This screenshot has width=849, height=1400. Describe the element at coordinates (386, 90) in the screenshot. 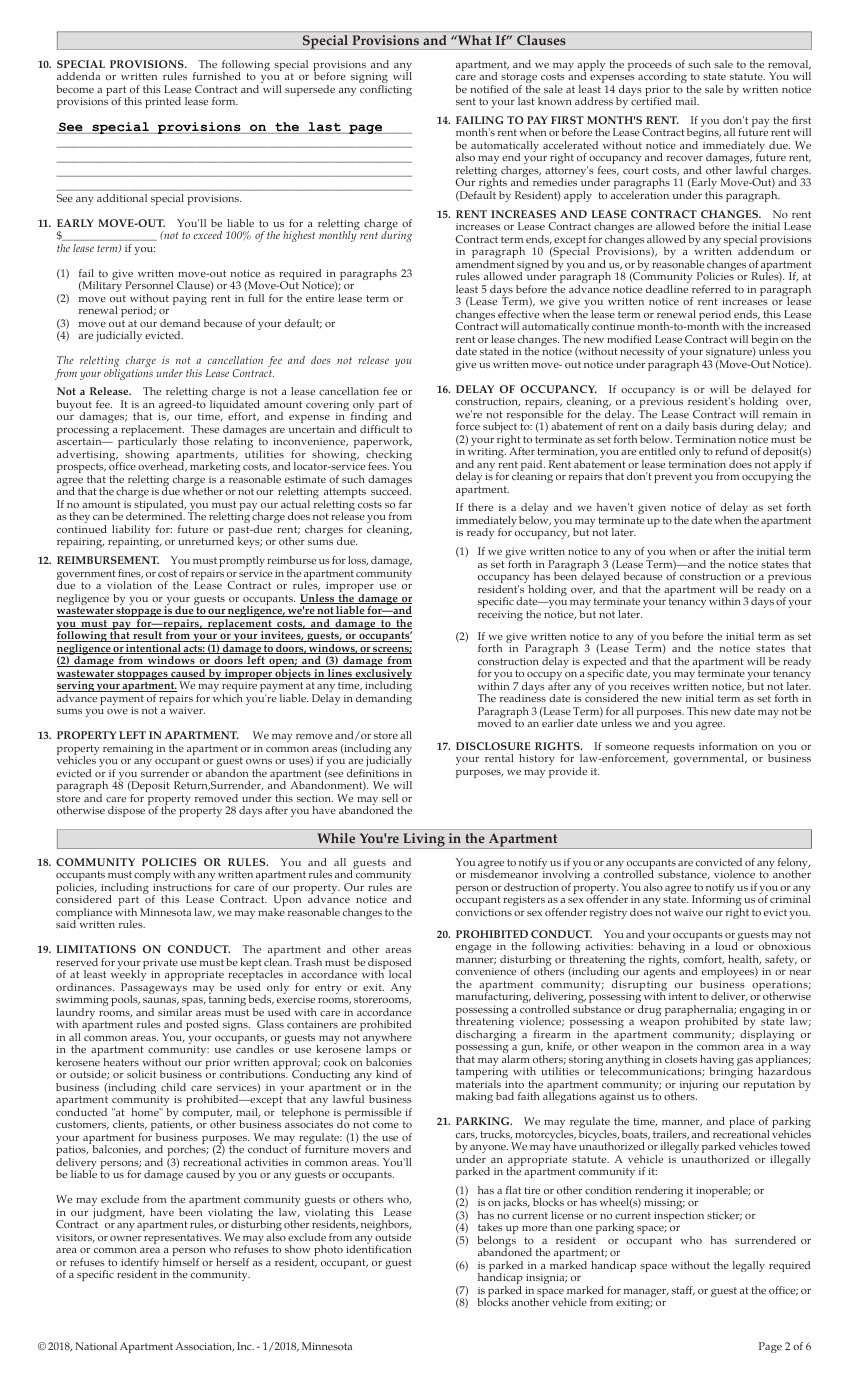

I see `conflicting` at that location.
